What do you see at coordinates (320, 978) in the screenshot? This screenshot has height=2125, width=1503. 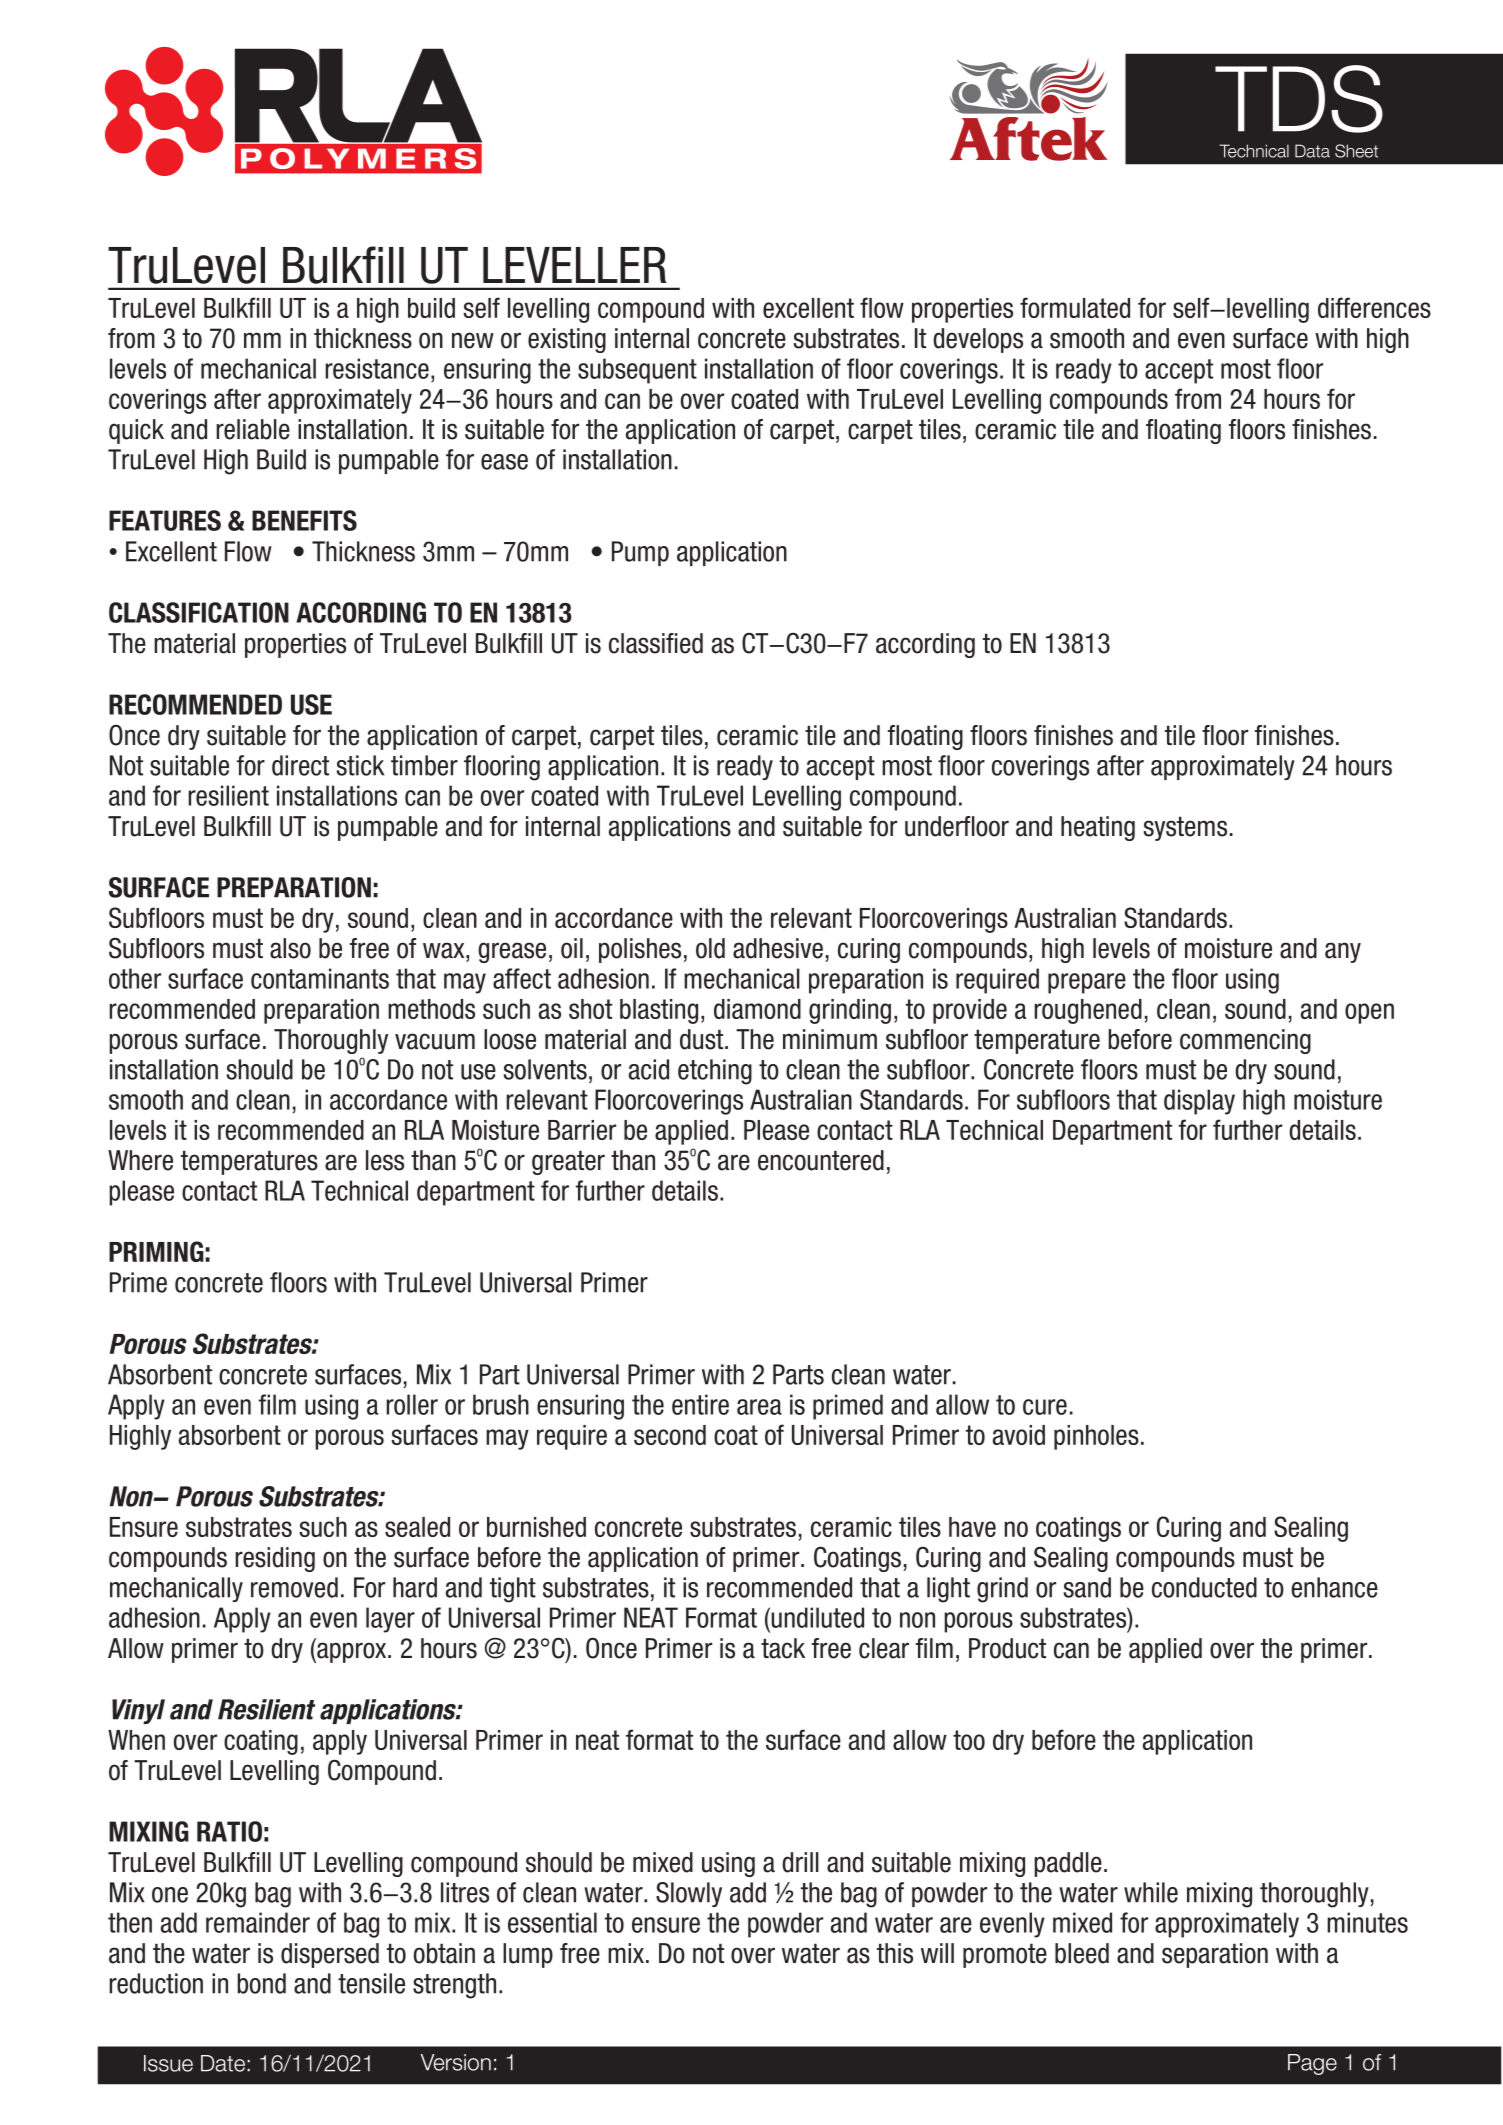 I see `contaminants` at bounding box center [320, 978].
